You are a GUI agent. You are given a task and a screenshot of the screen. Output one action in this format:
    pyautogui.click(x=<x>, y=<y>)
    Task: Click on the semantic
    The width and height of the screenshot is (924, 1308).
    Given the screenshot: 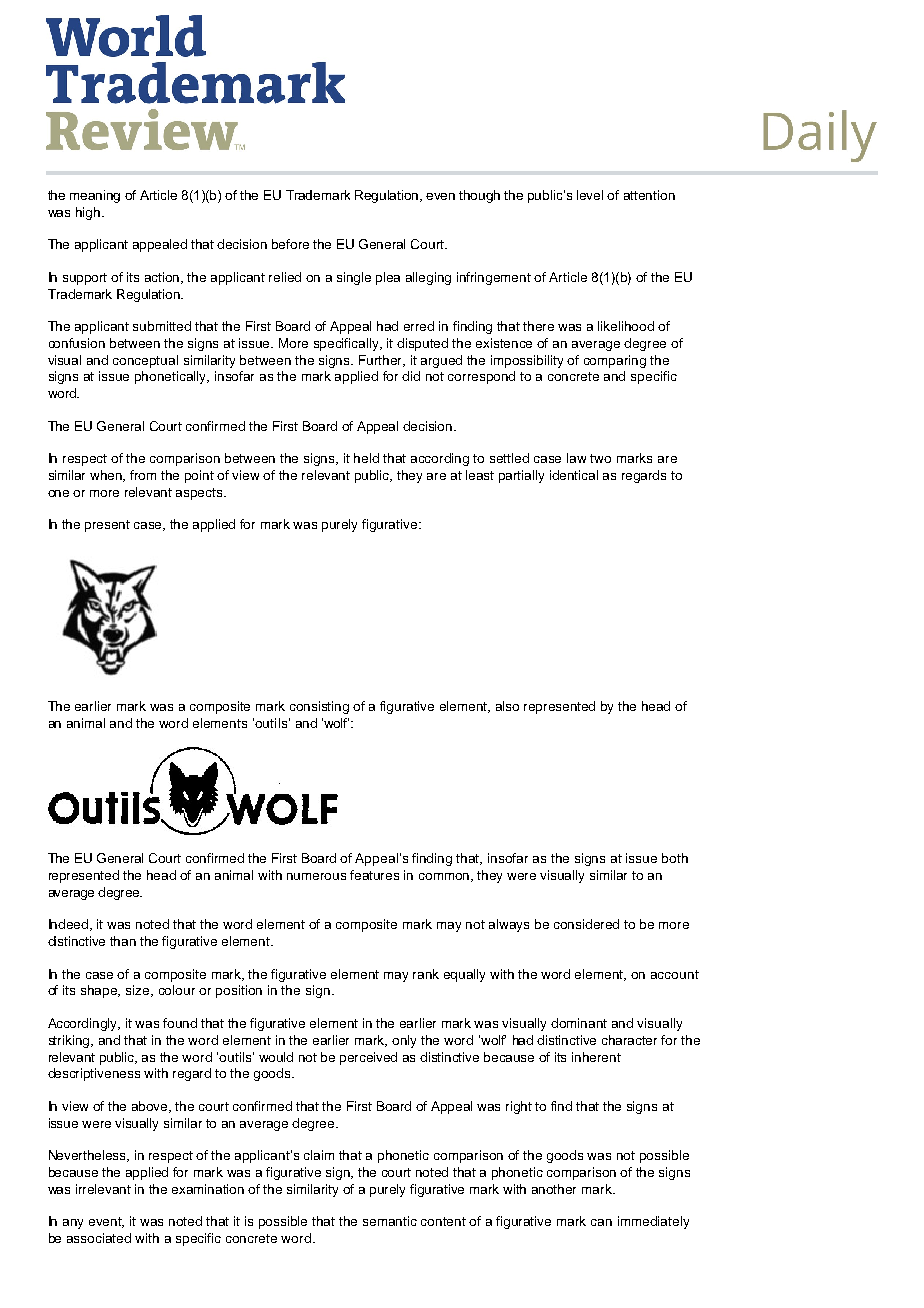 What is the action you would take?
    pyautogui.click(x=390, y=1221)
